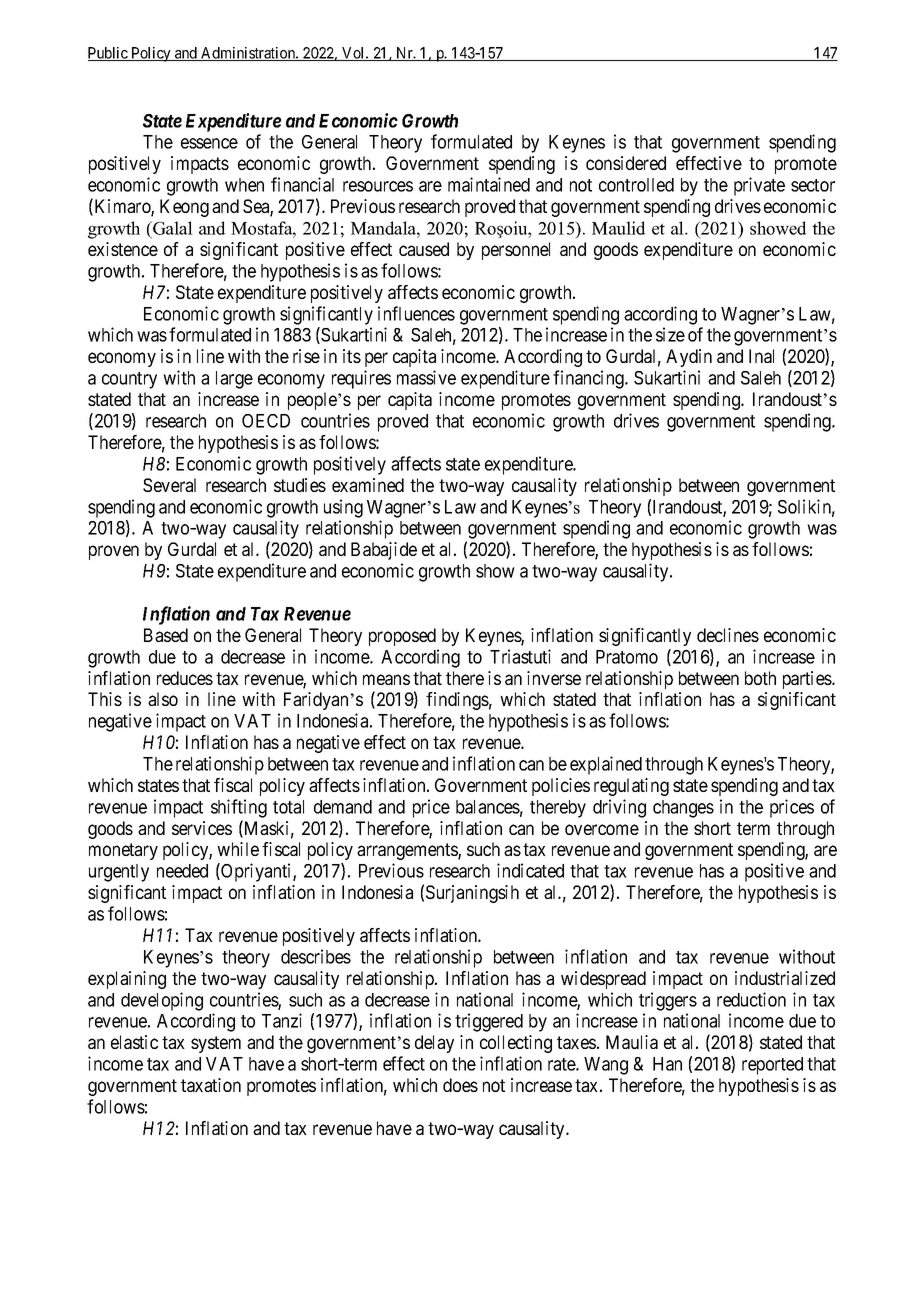  What do you see at coordinates (434, 1044) in the document?
I see `delay` at bounding box center [434, 1044].
